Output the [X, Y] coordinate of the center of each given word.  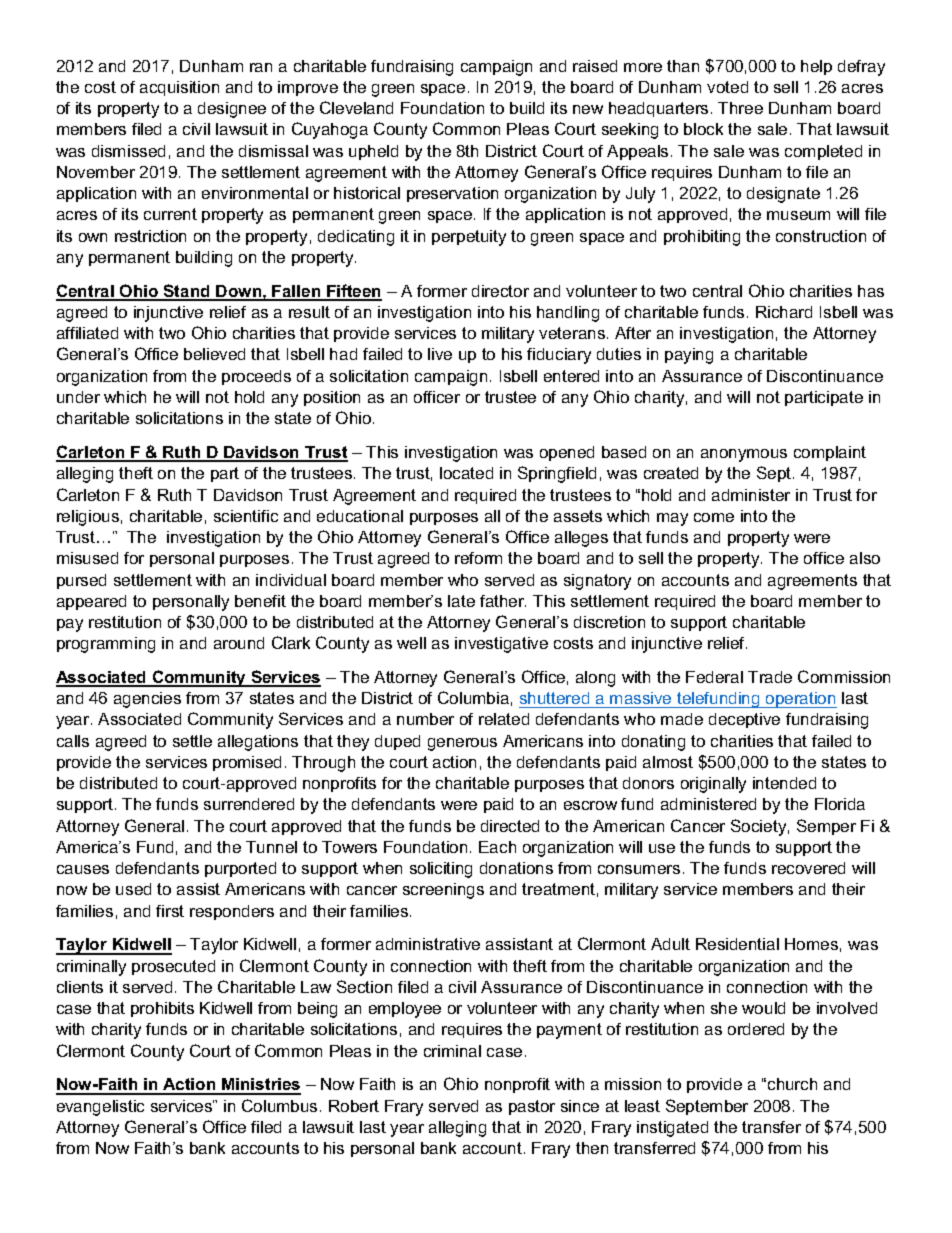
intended [784, 783]
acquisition [179, 88]
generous [462, 744]
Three [740, 108]
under [78, 397]
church [792, 1084]
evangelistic [100, 1108]
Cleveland [356, 107]
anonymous [744, 455]
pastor [532, 1107]
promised [247, 763]
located [466, 473]
